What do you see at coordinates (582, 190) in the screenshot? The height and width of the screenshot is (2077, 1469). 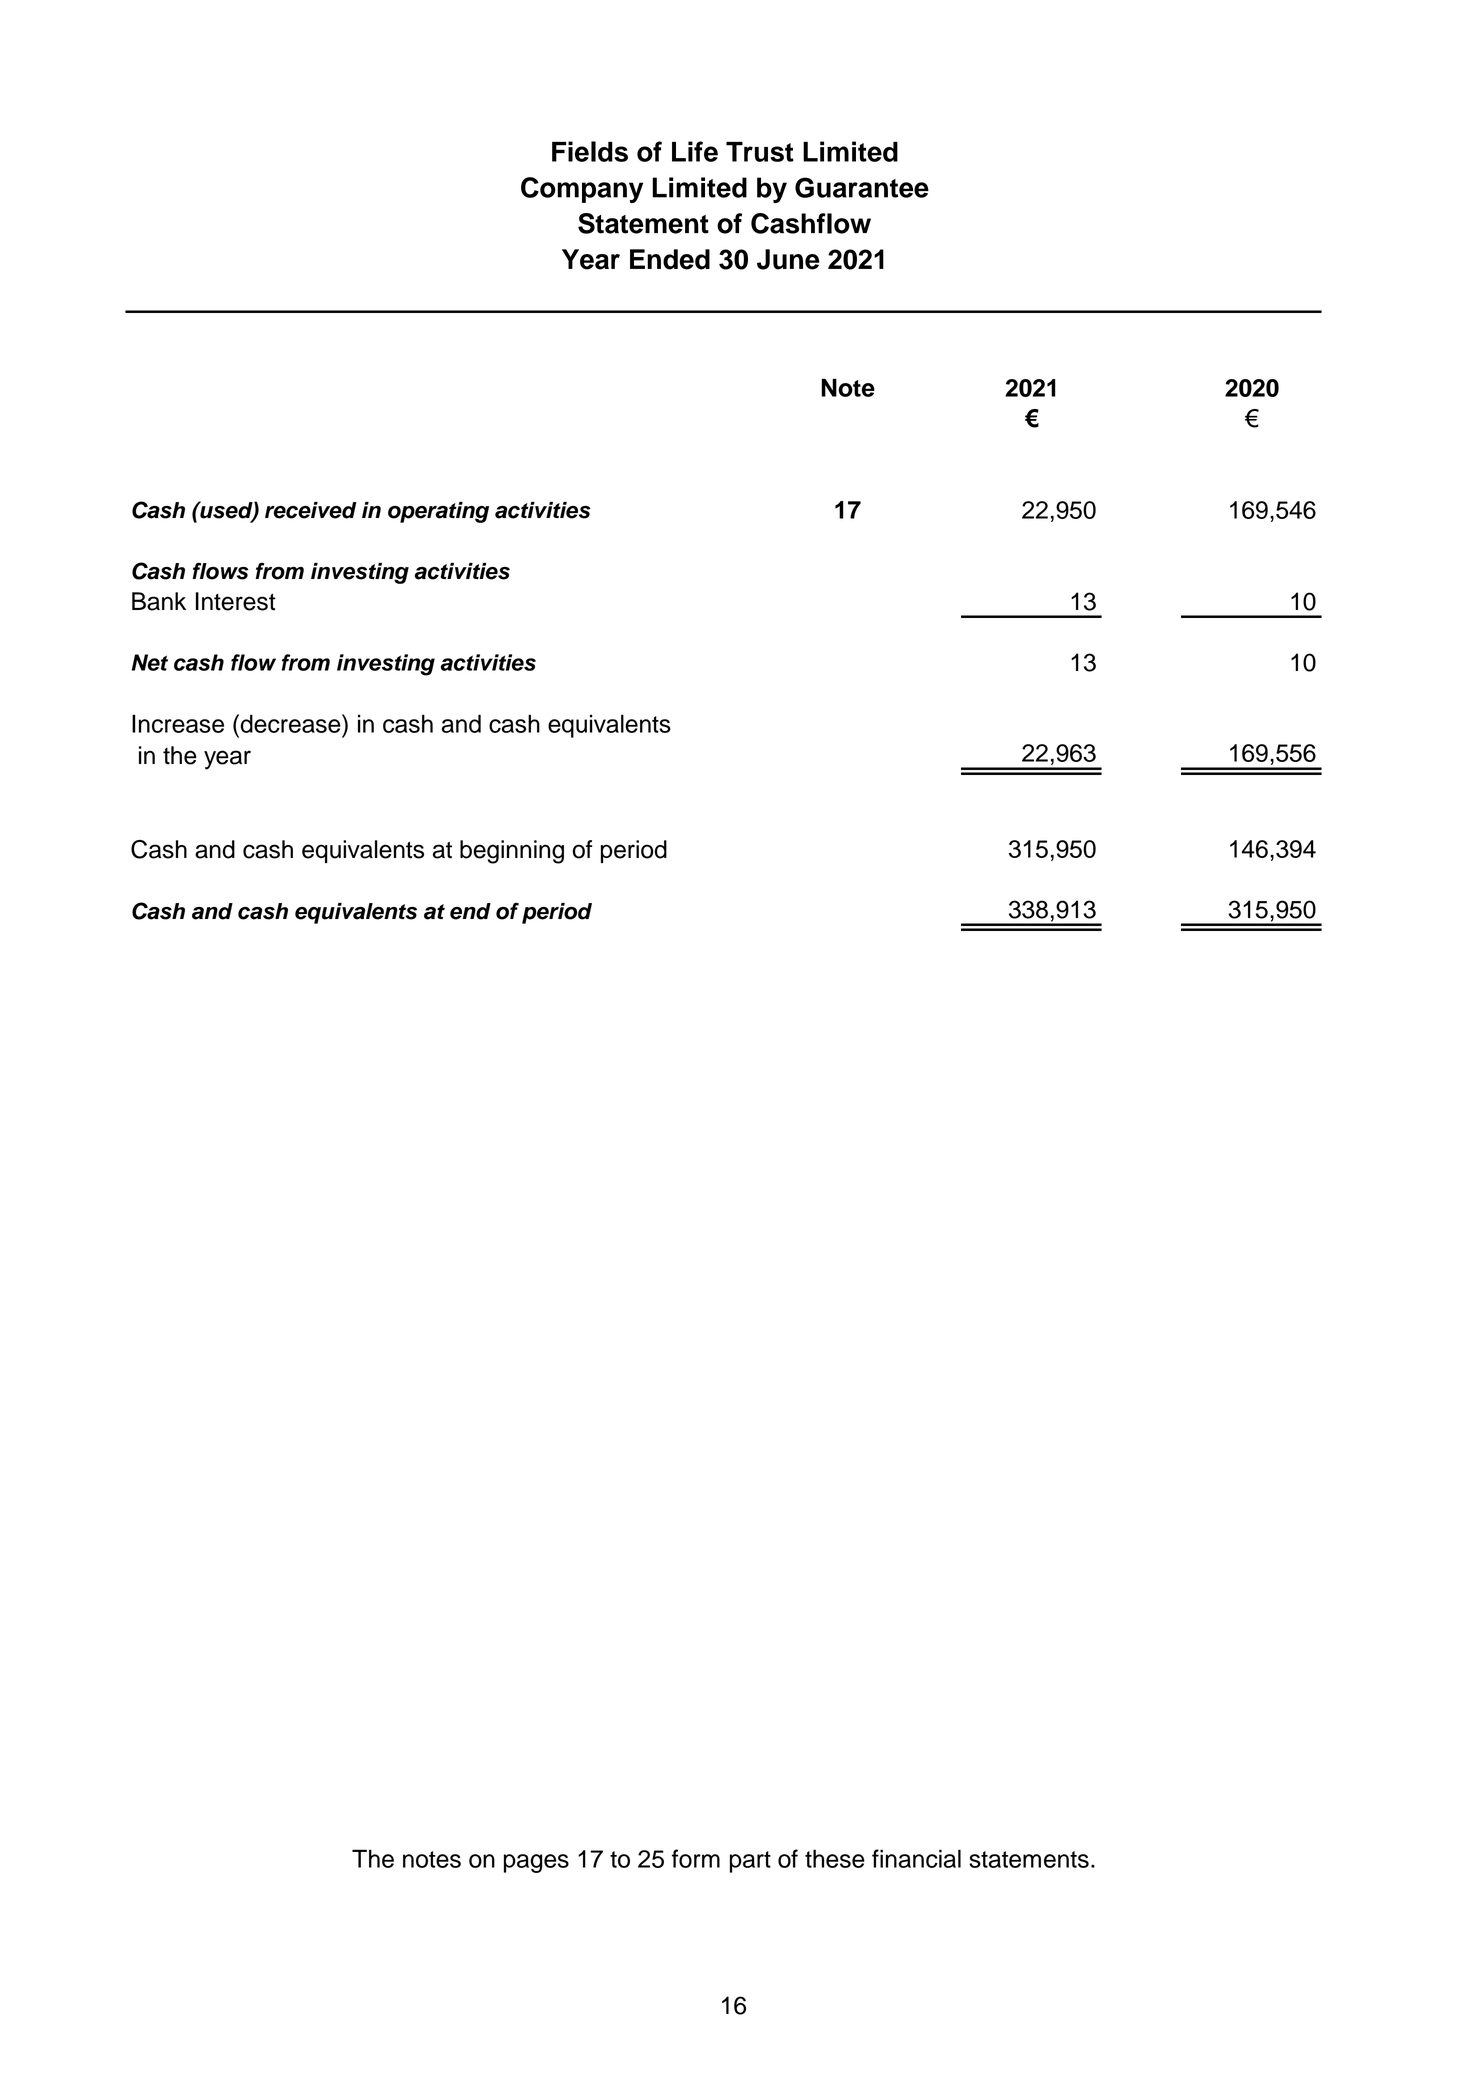 I see `Company` at bounding box center [582, 190].
